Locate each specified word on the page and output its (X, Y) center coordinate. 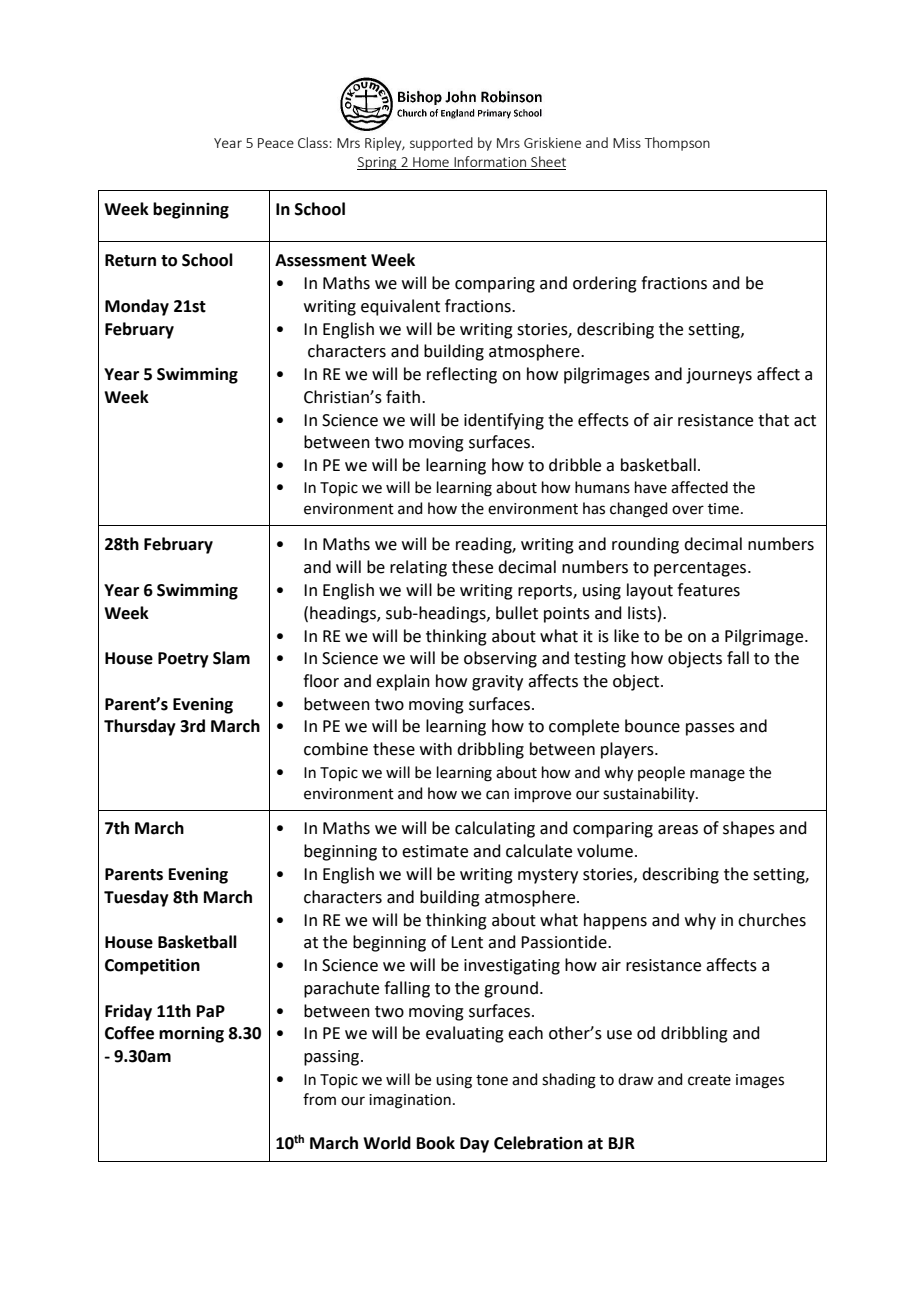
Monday (137, 307)
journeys (719, 376)
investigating (512, 967)
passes (710, 729)
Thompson (677, 144)
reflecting (462, 375)
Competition (152, 966)
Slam (231, 658)
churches (772, 920)
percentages (701, 569)
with (436, 749)
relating (418, 568)
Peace (276, 143)
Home (431, 163)
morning (191, 1035)
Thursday (140, 727)
